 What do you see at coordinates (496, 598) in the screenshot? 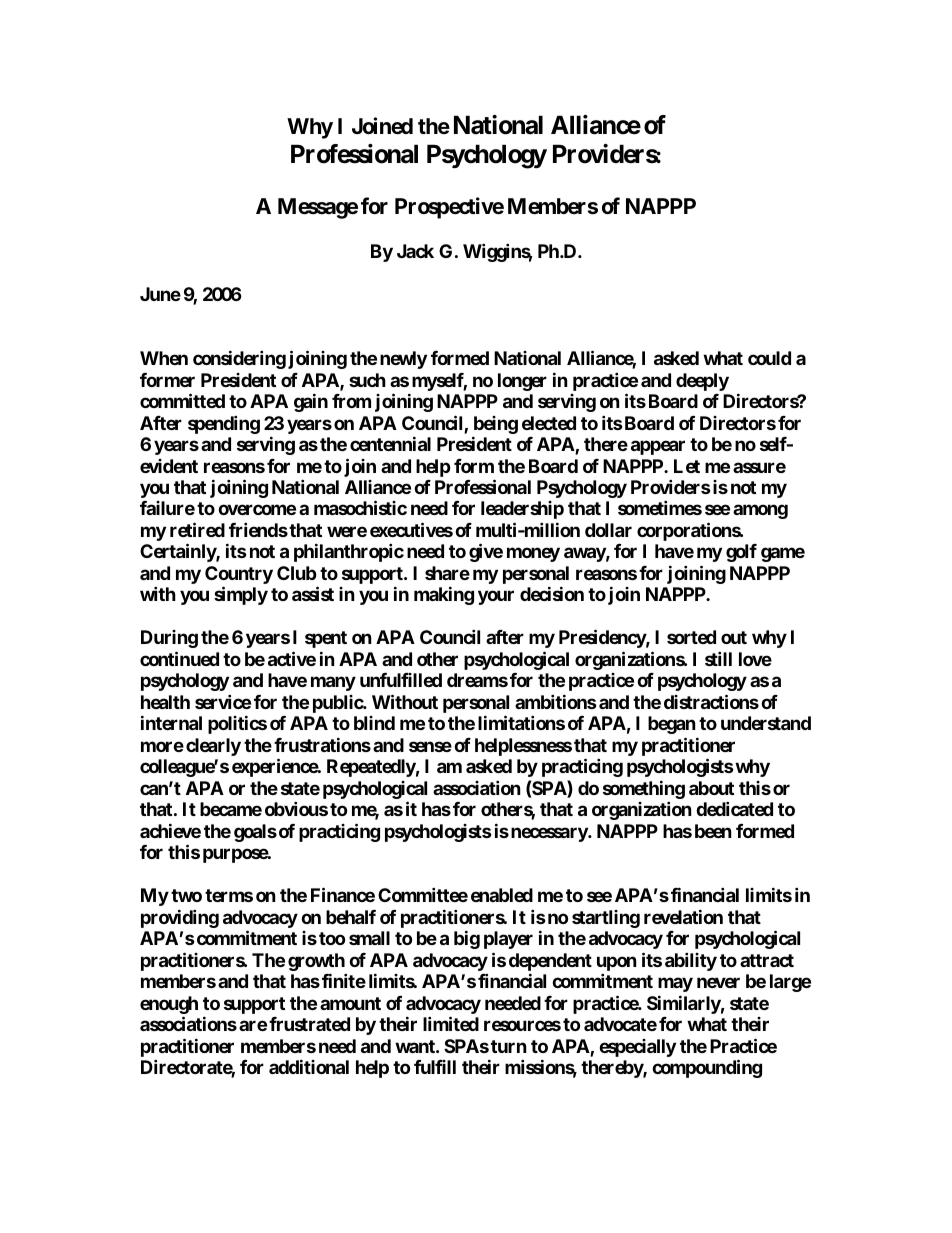
I see `your` at bounding box center [496, 598].
